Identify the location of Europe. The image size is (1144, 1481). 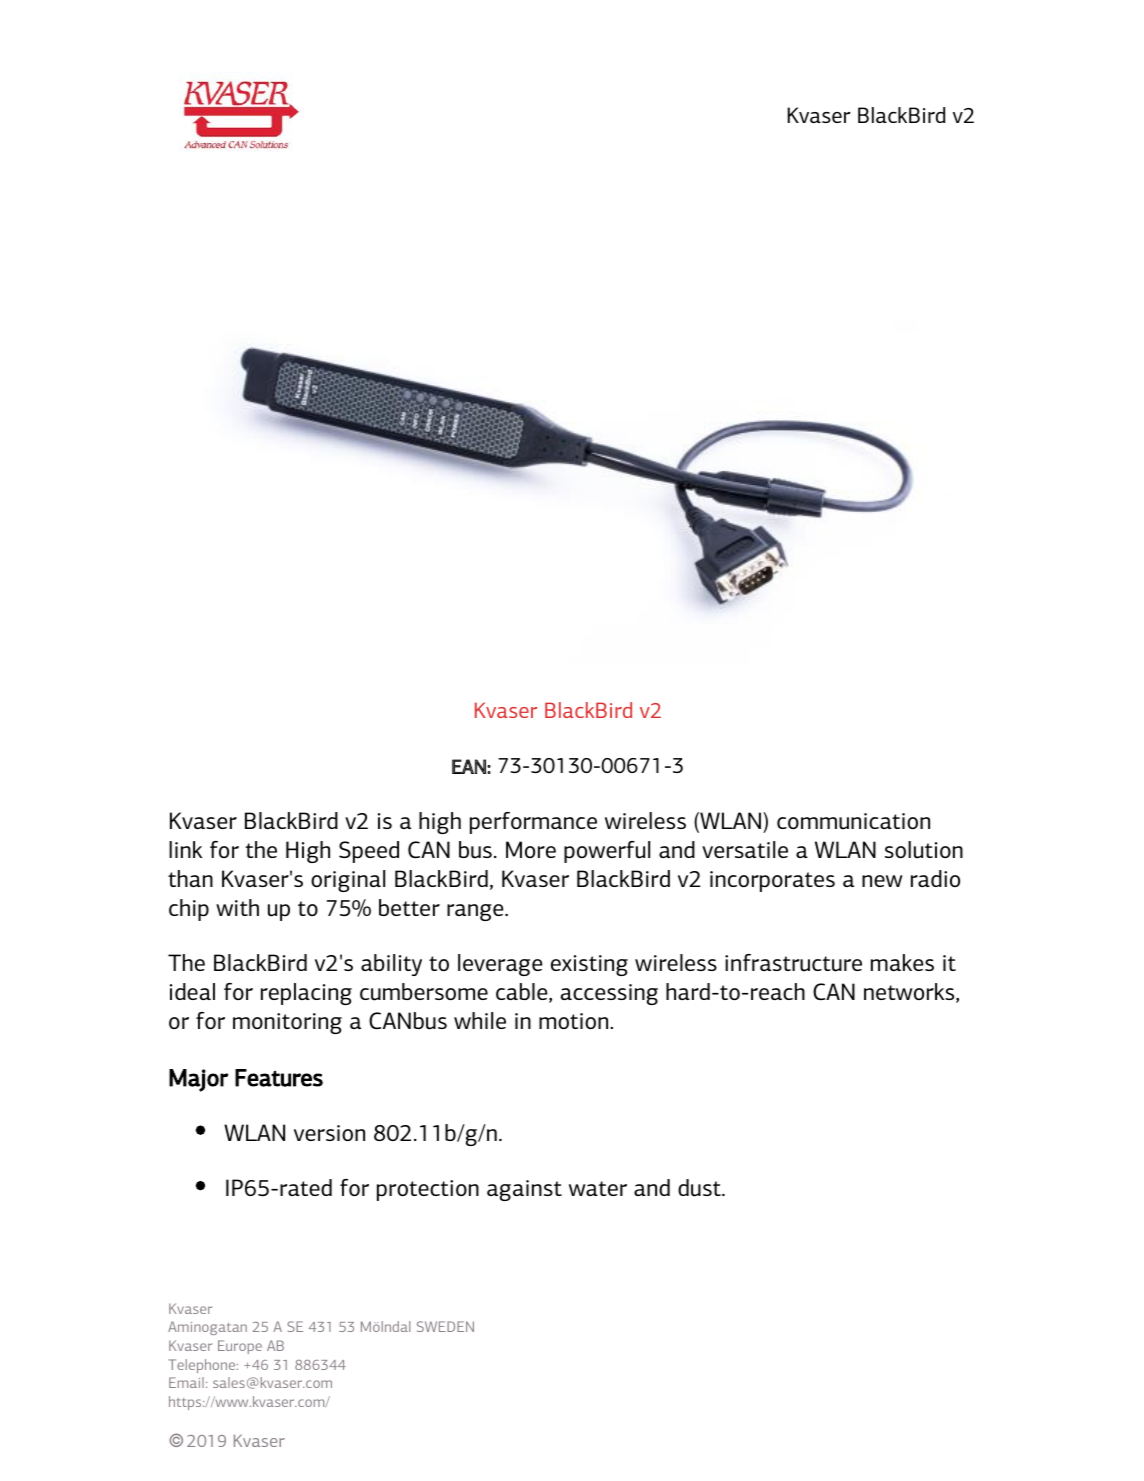
(240, 1347).
